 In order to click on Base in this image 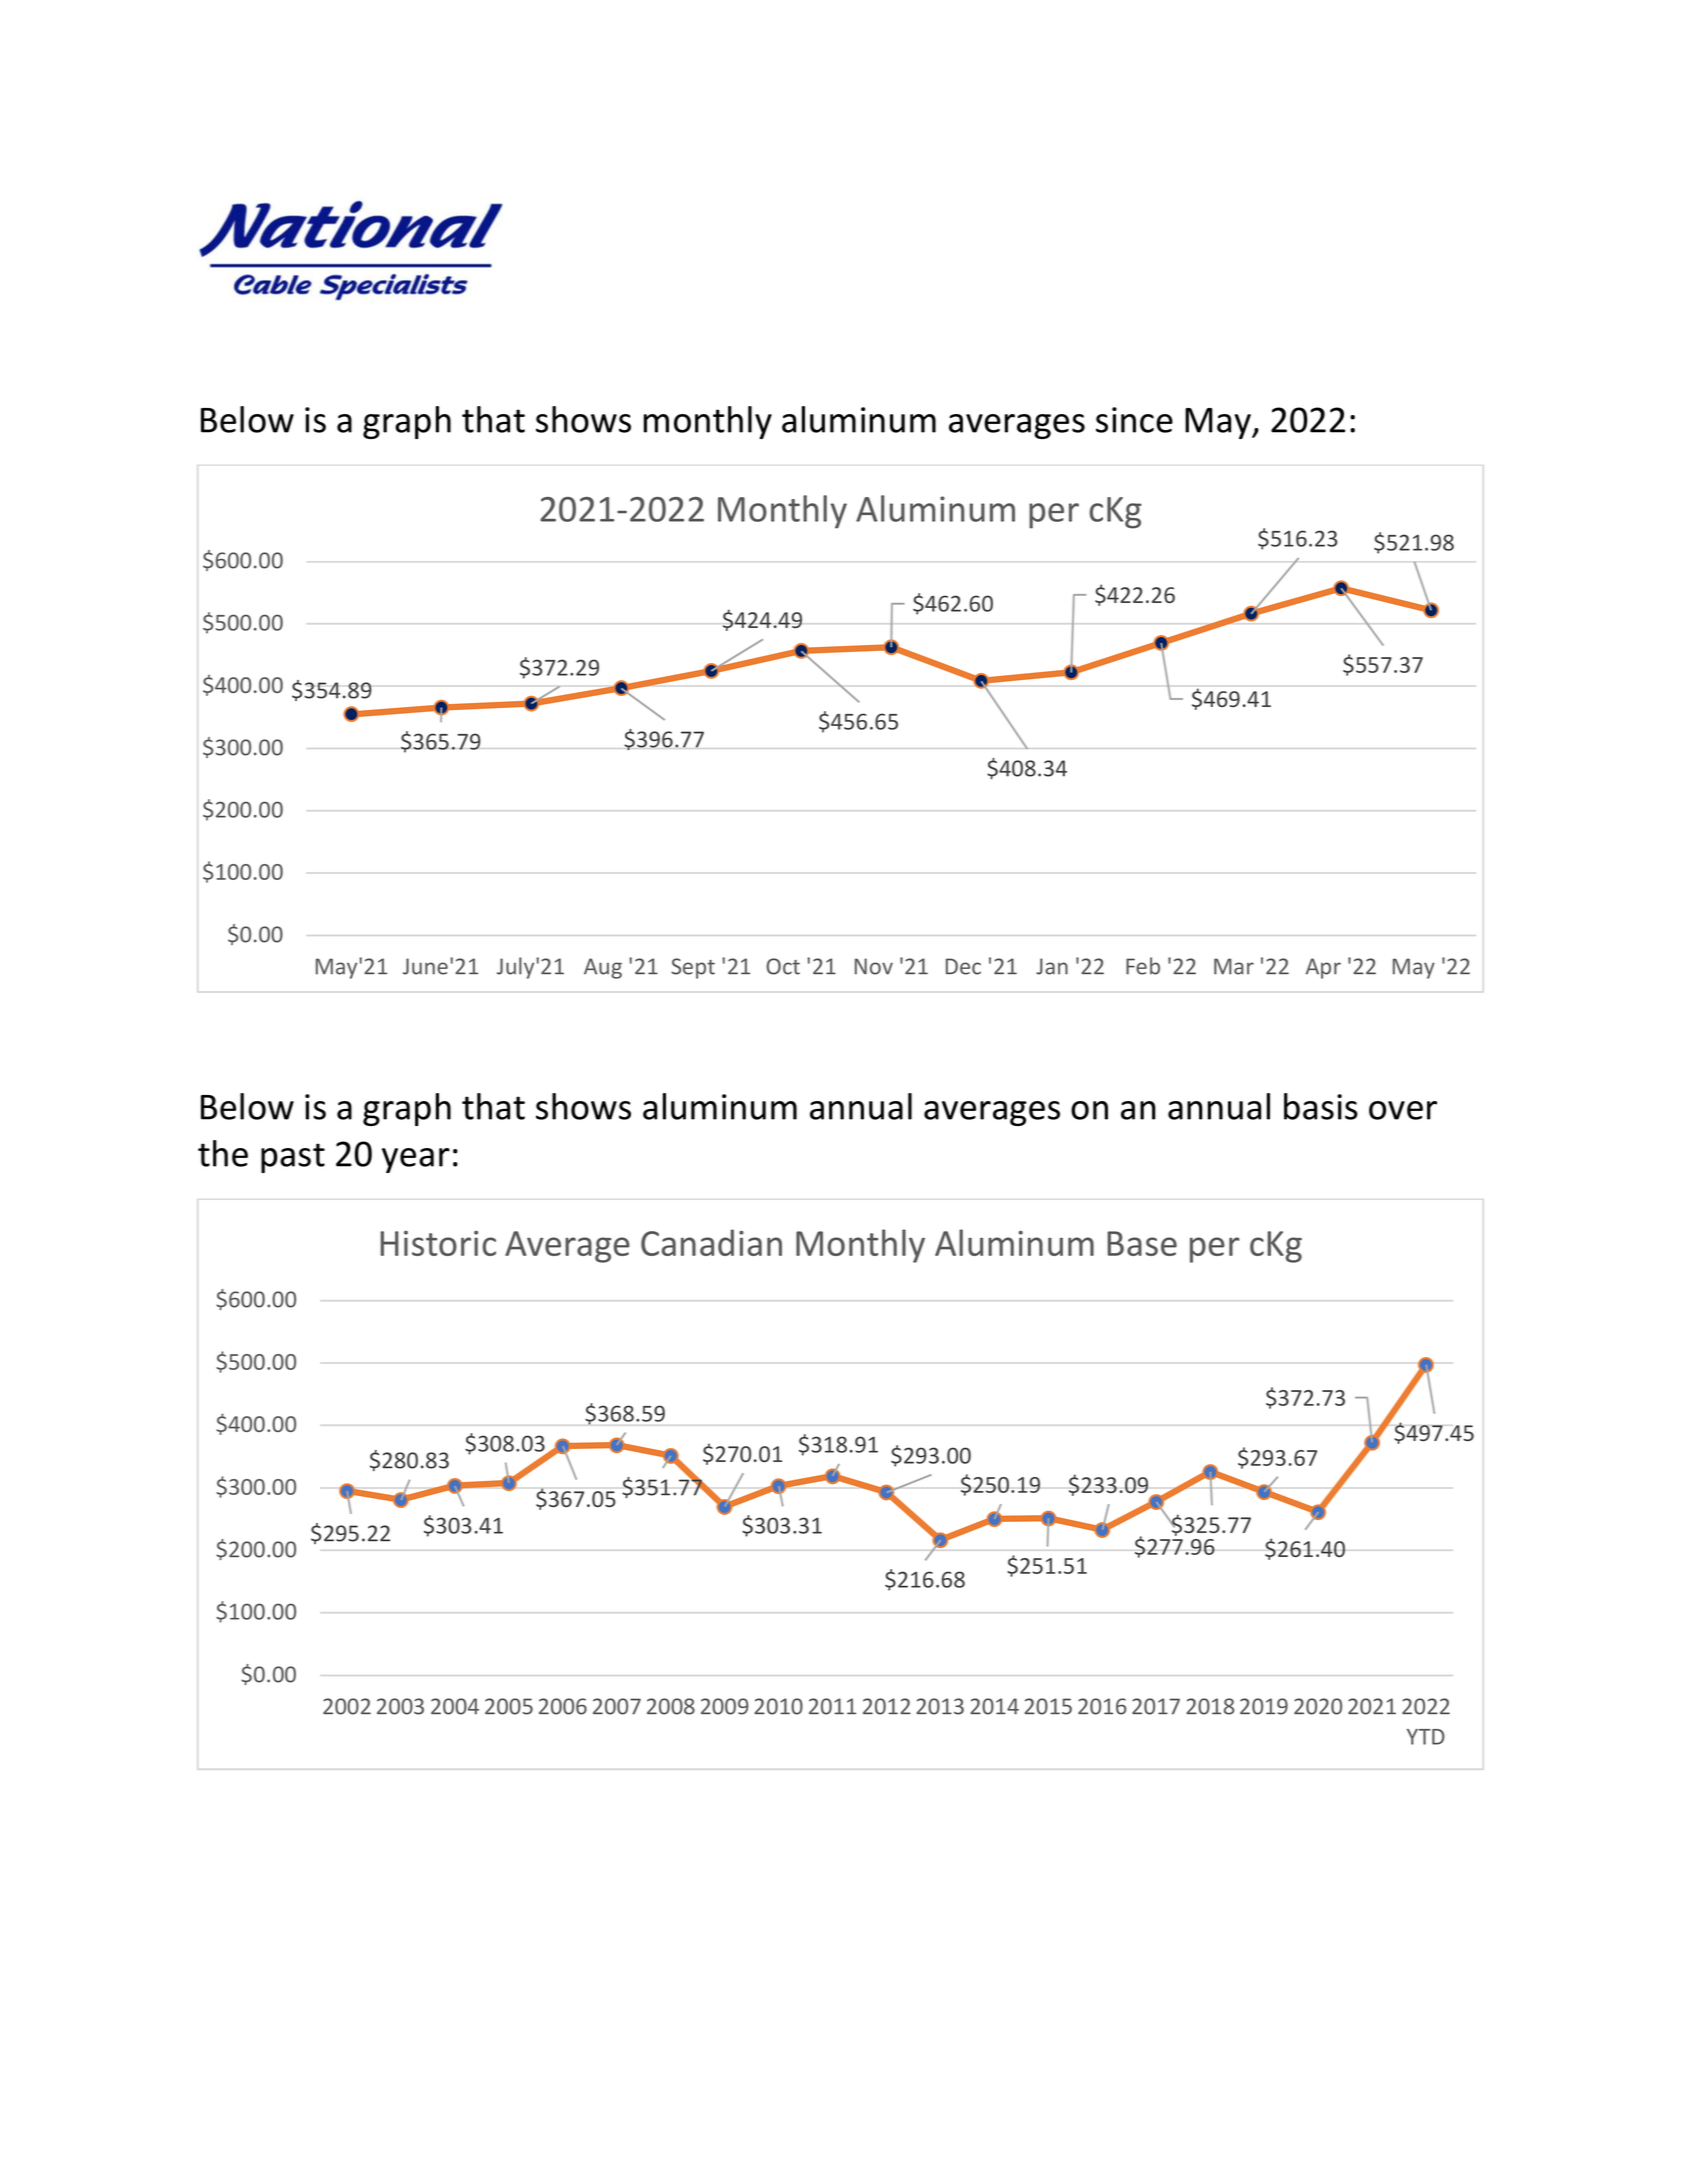, I will do `click(1142, 1243)`.
